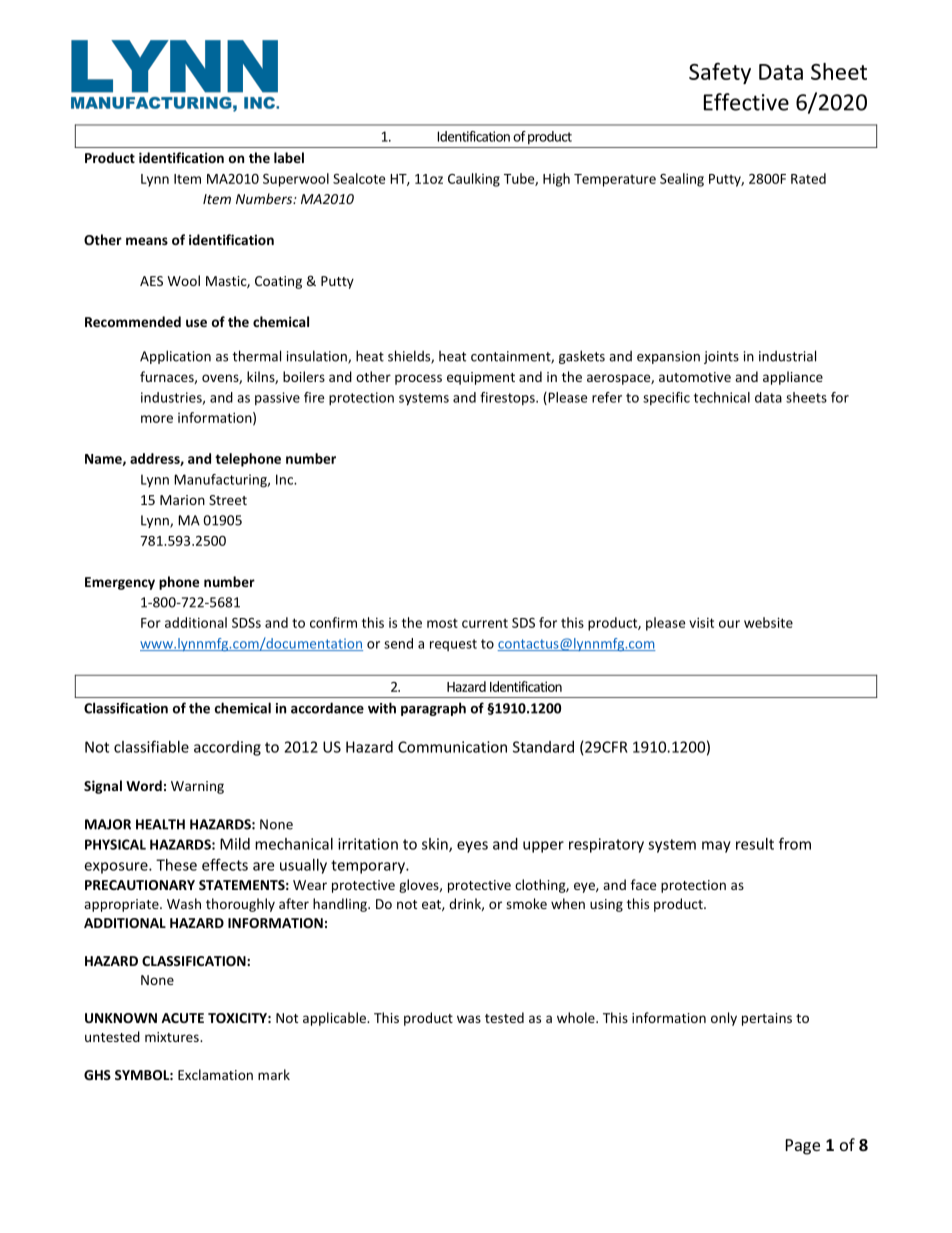 The image size is (952, 1233). Describe the element at coordinates (289, 157) in the page. I see `label` at that location.
